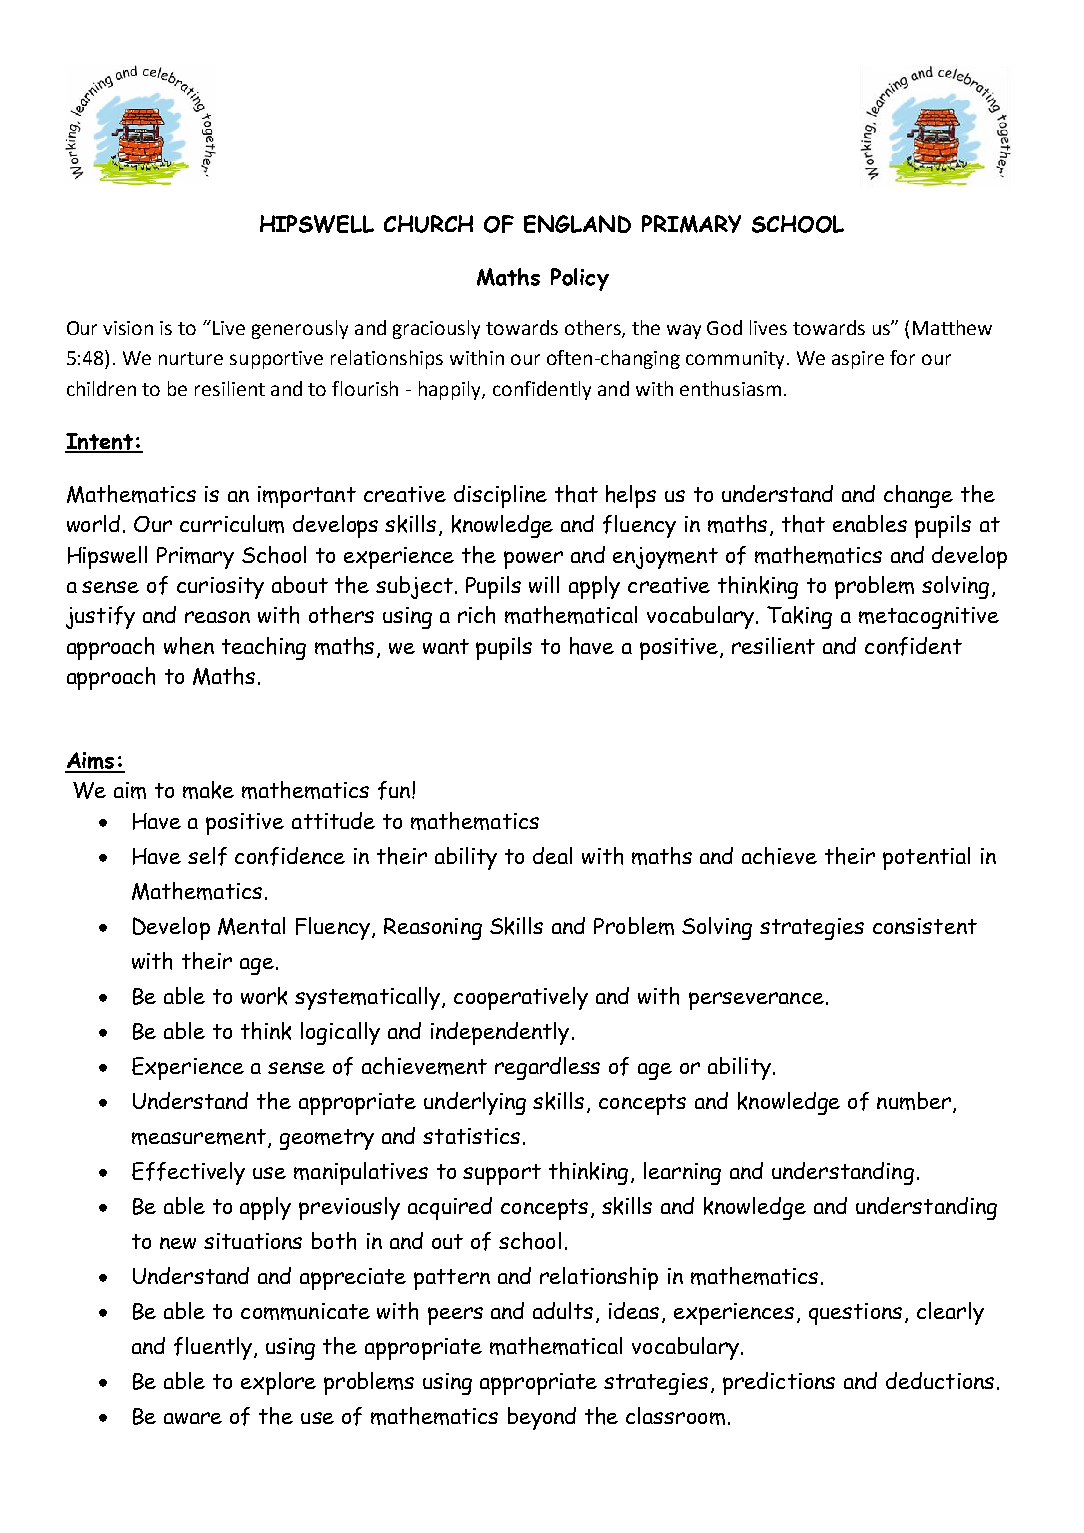 The height and width of the document is (1533, 1084). What do you see at coordinates (552, 855) in the document?
I see `deal` at bounding box center [552, 855].
